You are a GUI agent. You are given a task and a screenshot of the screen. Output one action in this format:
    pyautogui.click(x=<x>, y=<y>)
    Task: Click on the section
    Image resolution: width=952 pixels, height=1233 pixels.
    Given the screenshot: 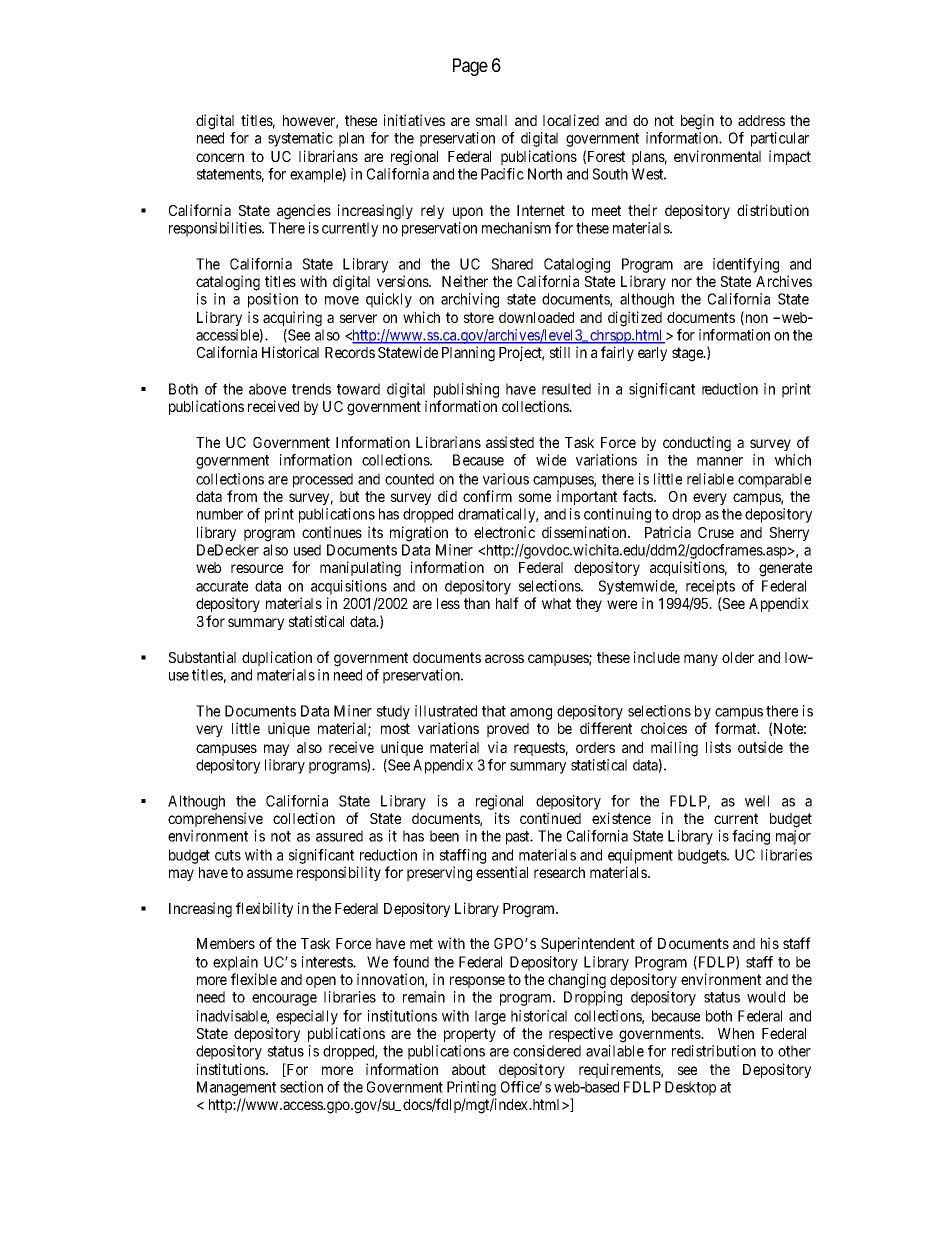 What is the action you would take?
    pyautogui.click(x=301, y=1087)
